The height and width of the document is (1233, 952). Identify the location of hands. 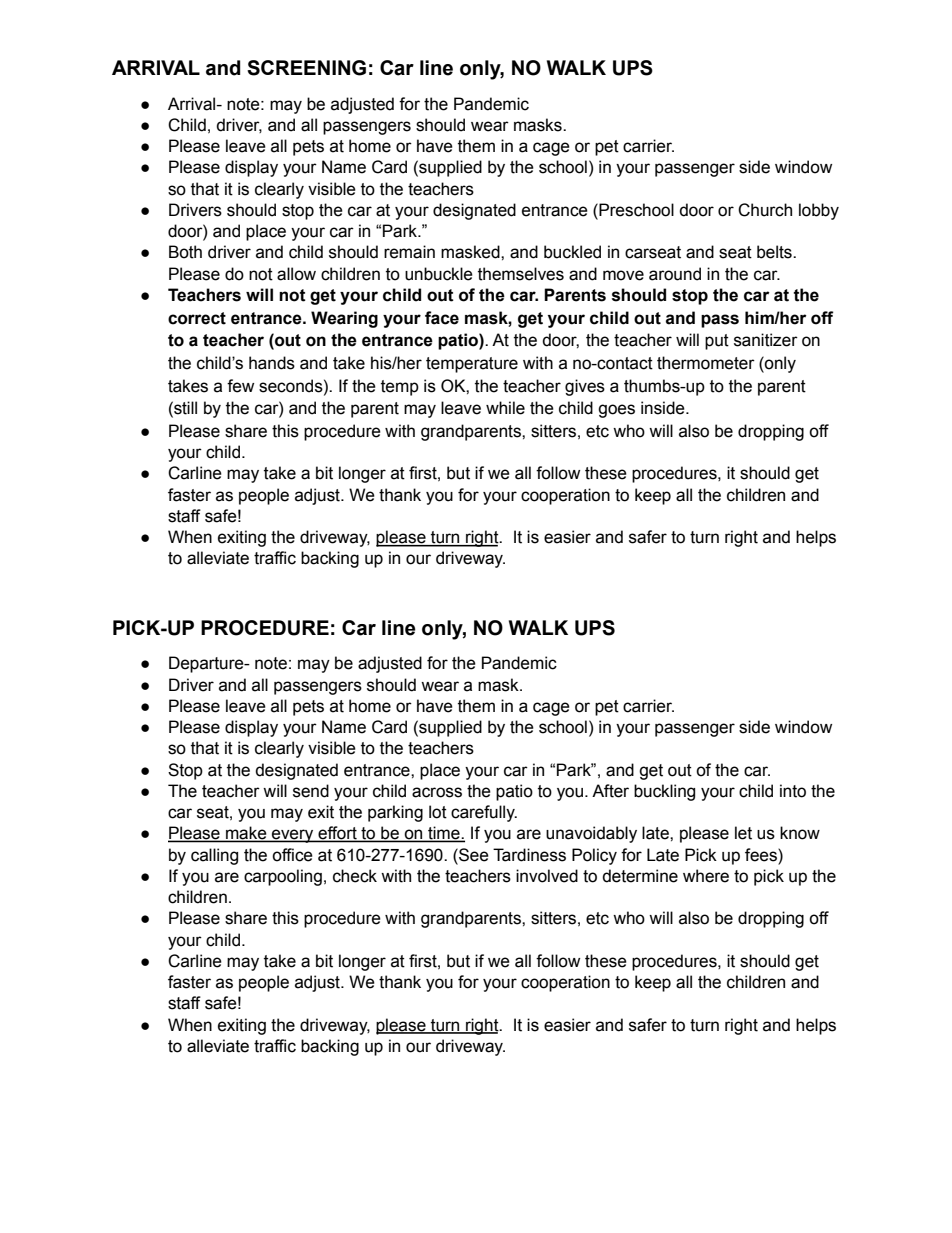
(272, 363).
